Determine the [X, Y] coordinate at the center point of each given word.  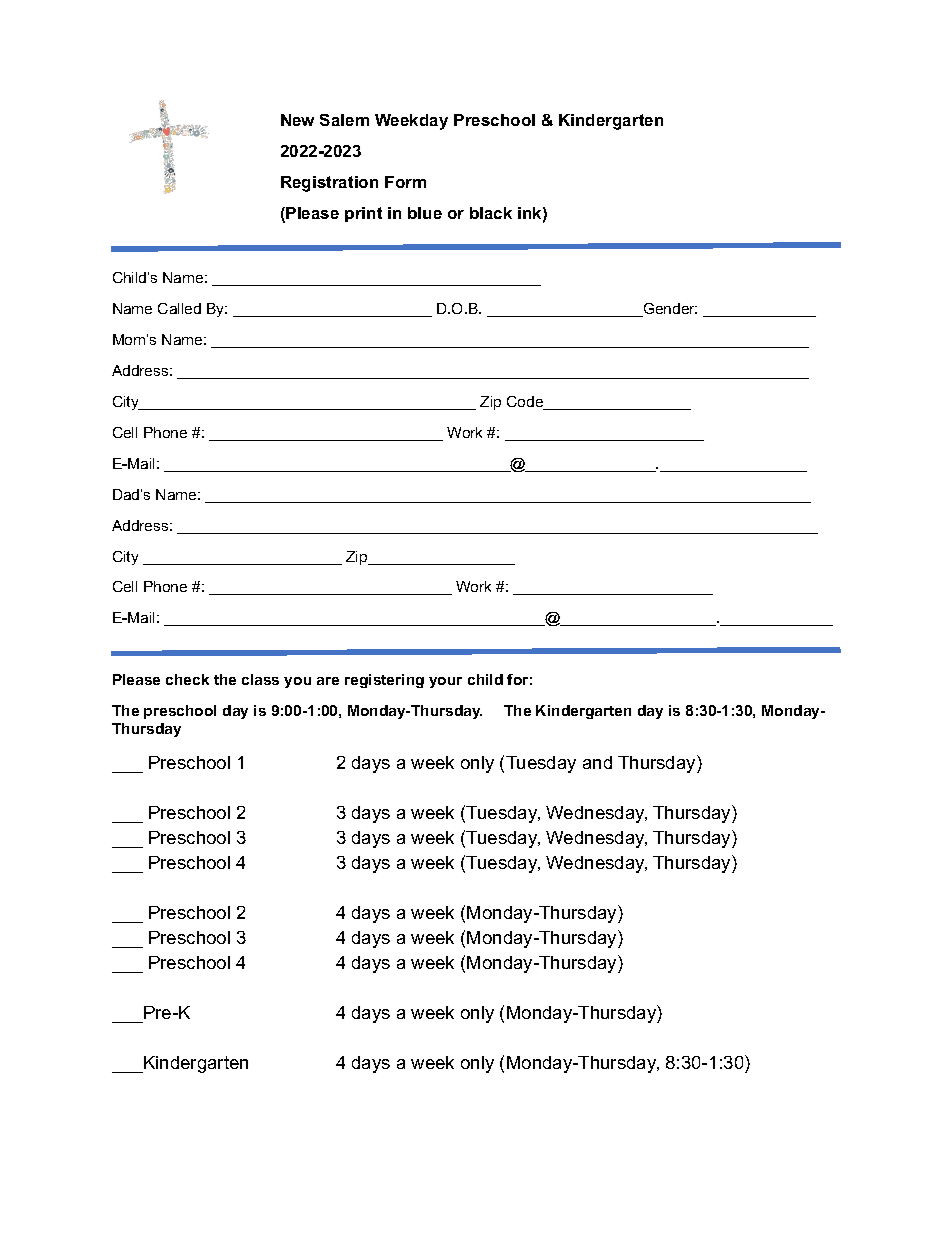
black [491, 213]
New [297, 120]
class [260, 679]
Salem [344, 120]
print [363, 214]
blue [425, 213]
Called [179, 308]
